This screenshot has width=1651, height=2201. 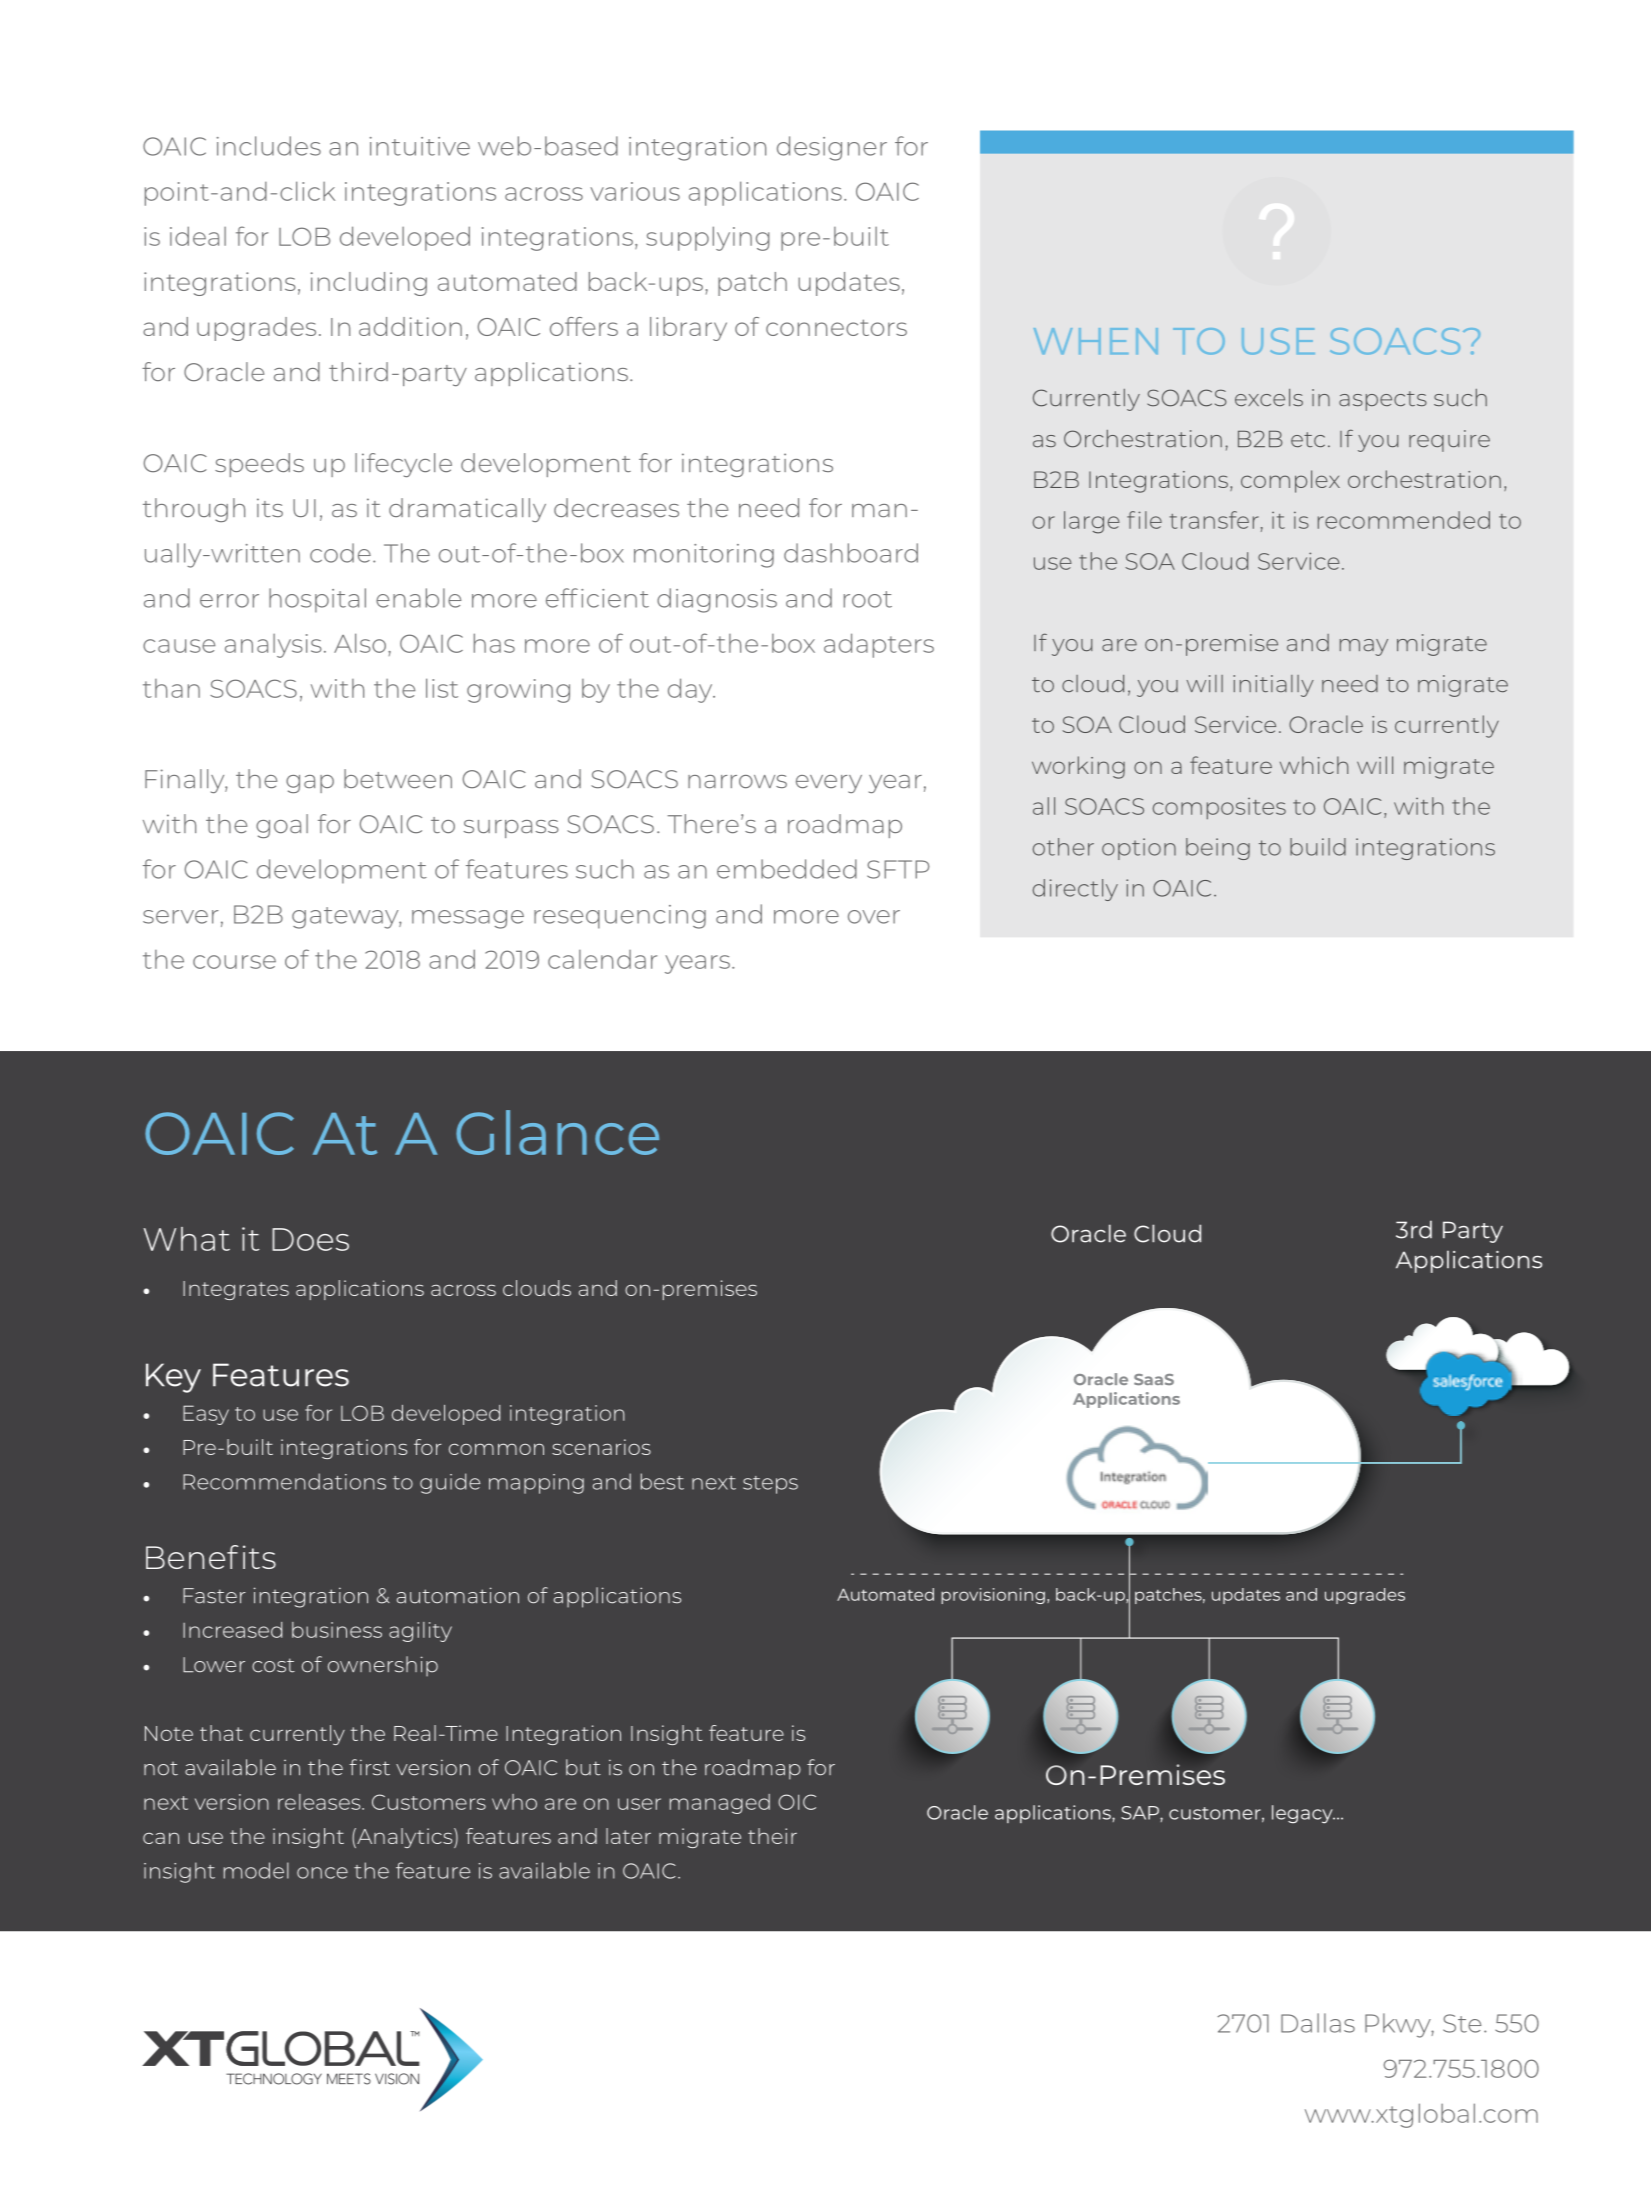 What do you see at coordinates (310, 1239) in the screenshot?
I see `Does` at bounding box center [310, 1239].
